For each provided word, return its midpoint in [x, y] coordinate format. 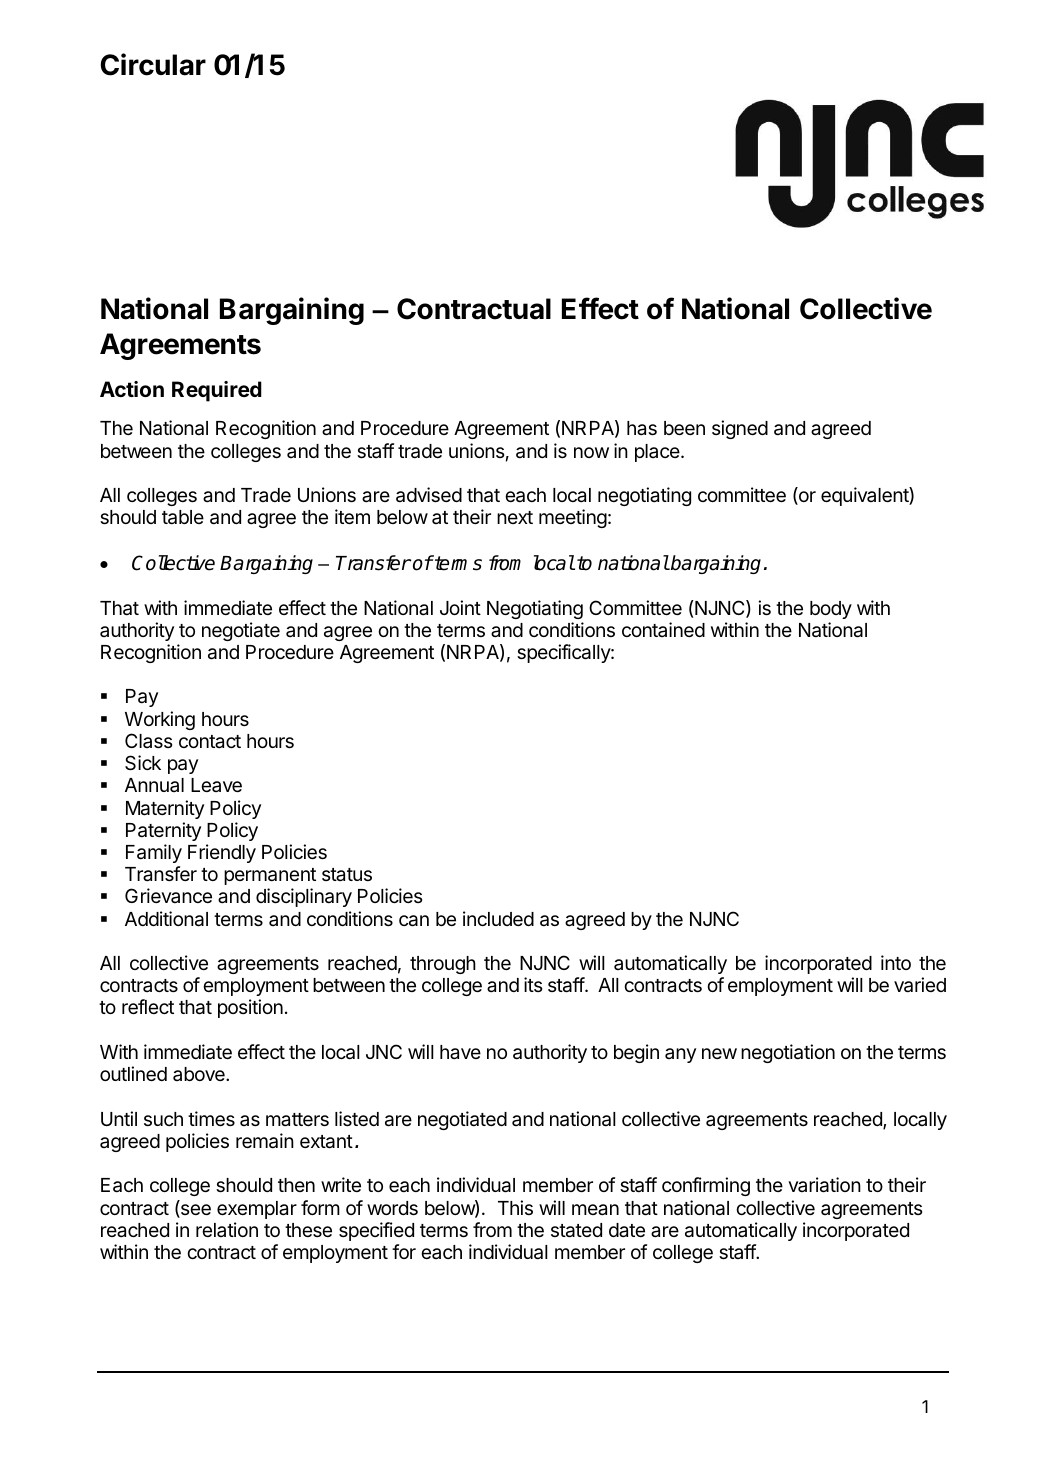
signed [740, 429]
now [591, 452]
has [642, 428]
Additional [166, 919]
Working [160, 720]
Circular [153, 64]
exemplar [257, 1210]
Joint [460, 607]
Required [217, 391]
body [831, 610]
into [896, 962]
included [498, 918]
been [684, 428]
